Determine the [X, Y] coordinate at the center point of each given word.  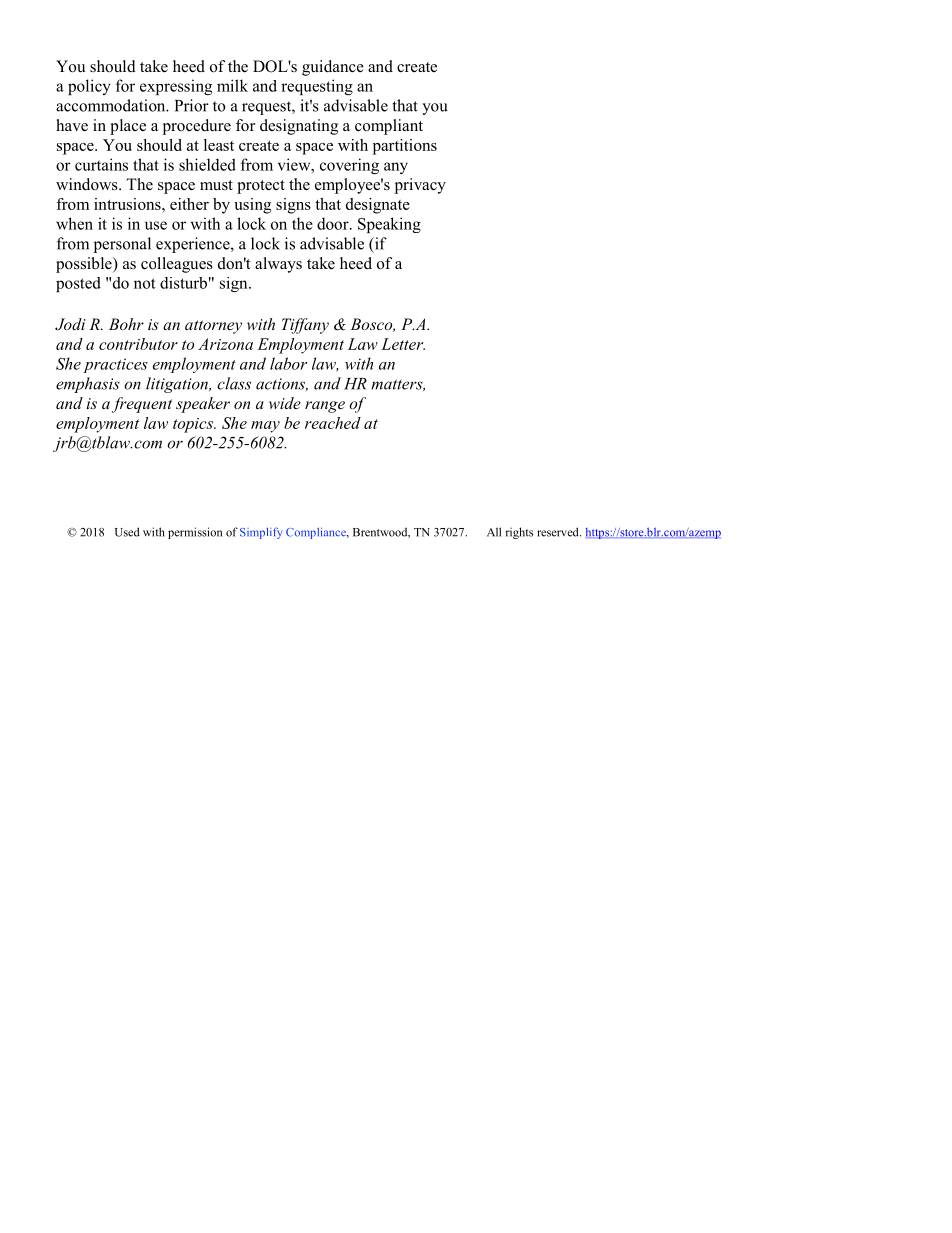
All [494, 532]
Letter [403, 344]
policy [89, 87]
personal [122, 245]
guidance [333, 68]
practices [116, 365]
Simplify [261, 533]
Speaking [389, 225]
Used [127, 532]
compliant [389, 127]
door [334, 223]
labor [288, 363]
